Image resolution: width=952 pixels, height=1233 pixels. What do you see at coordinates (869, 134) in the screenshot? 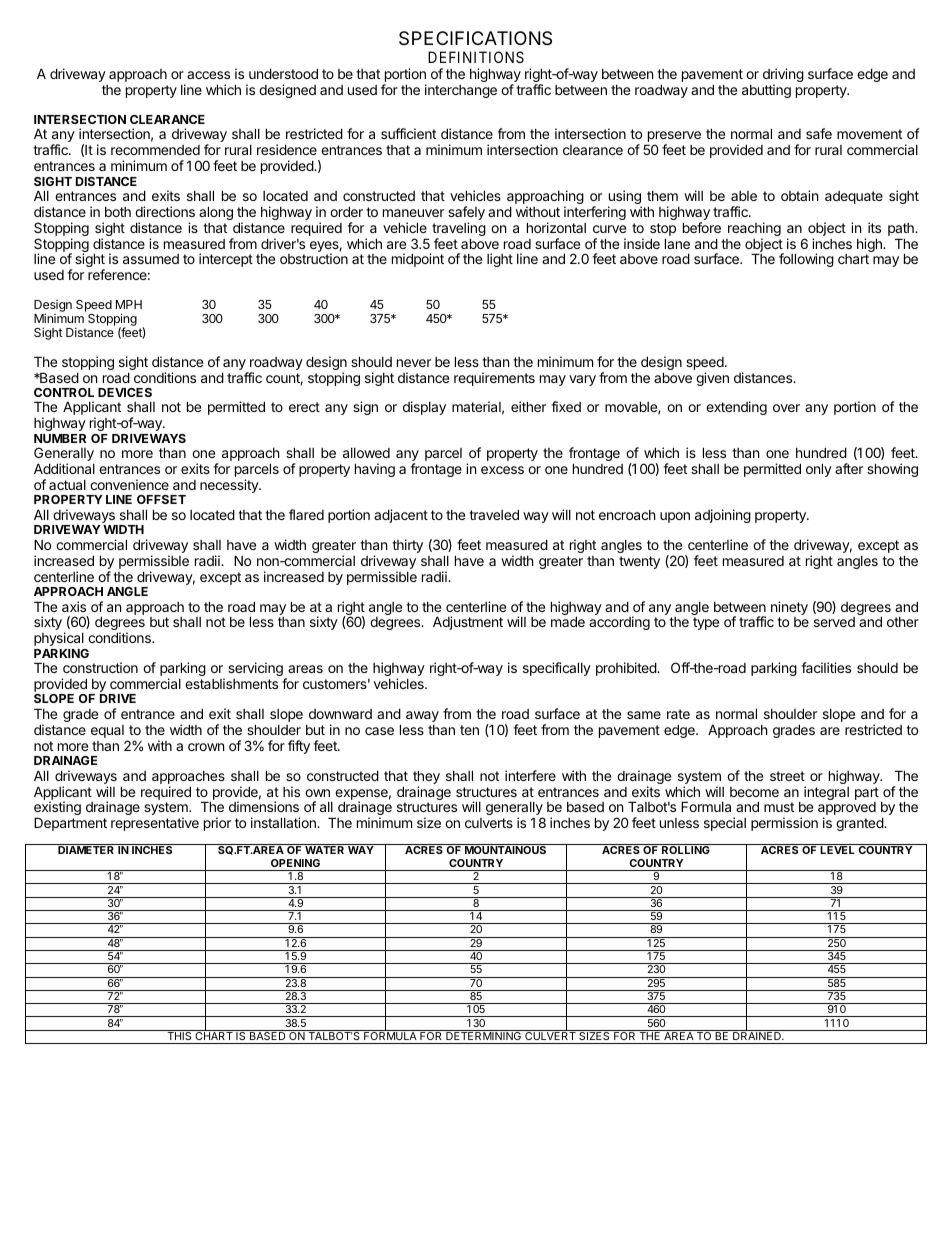
I see `movement` at bounding box center [869, 134].
